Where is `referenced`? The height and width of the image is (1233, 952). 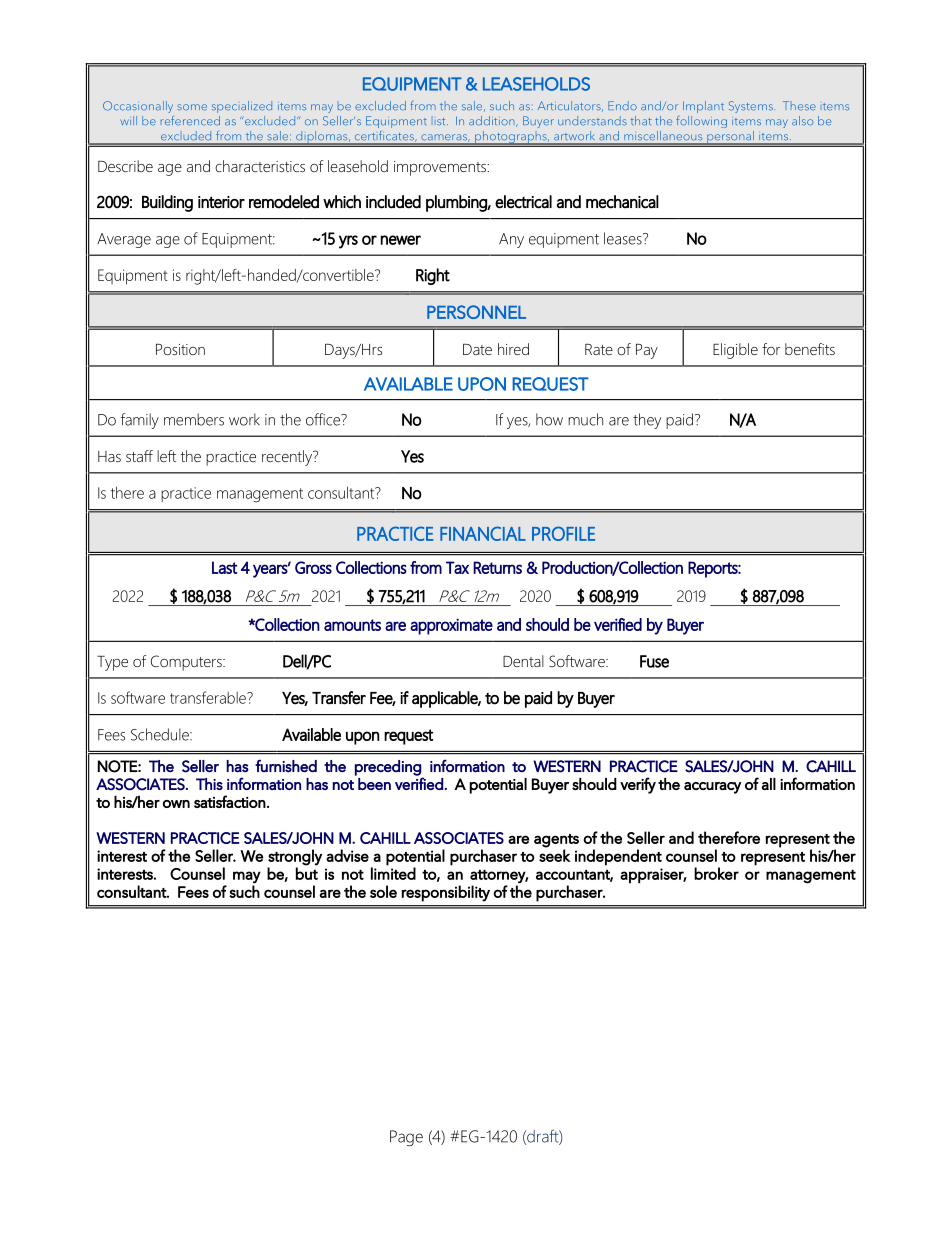 referenced is located at coordinates (190, 120).
